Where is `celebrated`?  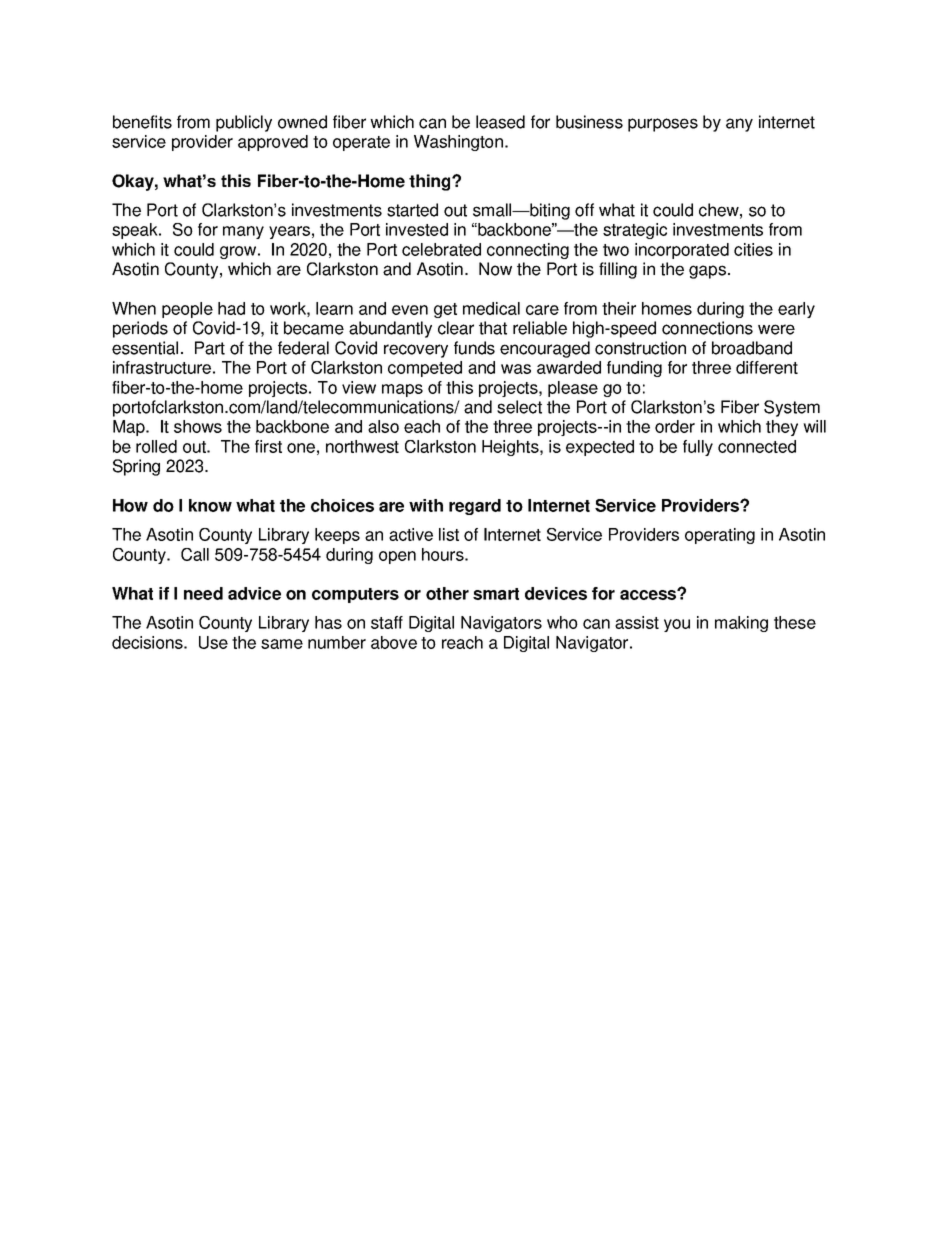 celebrated is located at coordinates (441, 249).
